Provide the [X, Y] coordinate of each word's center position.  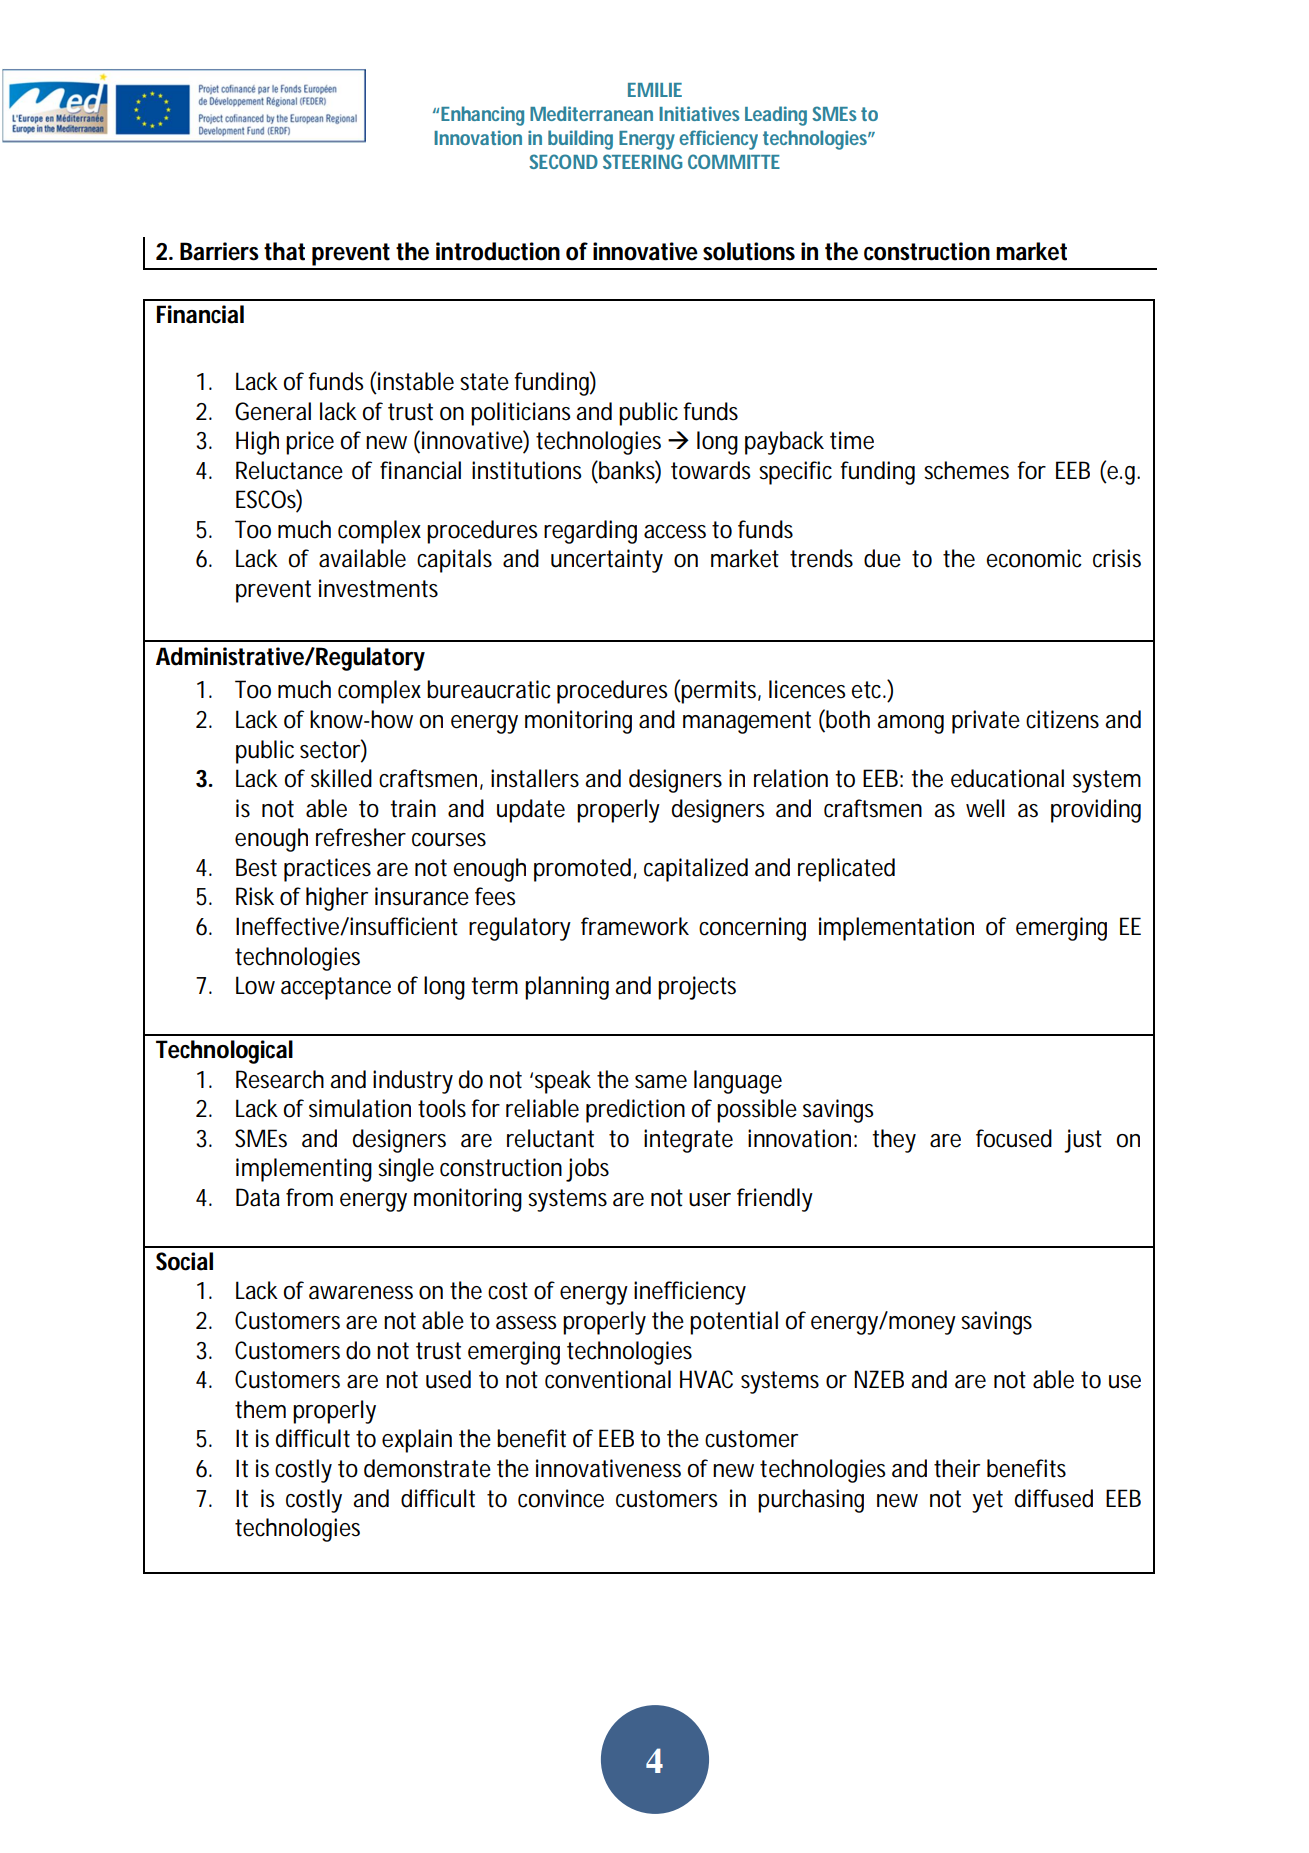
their [957, 1468]
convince [561, 1498]
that [284, 251]
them [260, 1409]
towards [710, 470]
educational [1007, 778]
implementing [304, 1170]
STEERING [642, 161]
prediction [635, 1111]
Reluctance [289, 470]
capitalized [696, 870]
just [1083, 1141]
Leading [776, 116]
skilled [341, 778]
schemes [966, 470]
